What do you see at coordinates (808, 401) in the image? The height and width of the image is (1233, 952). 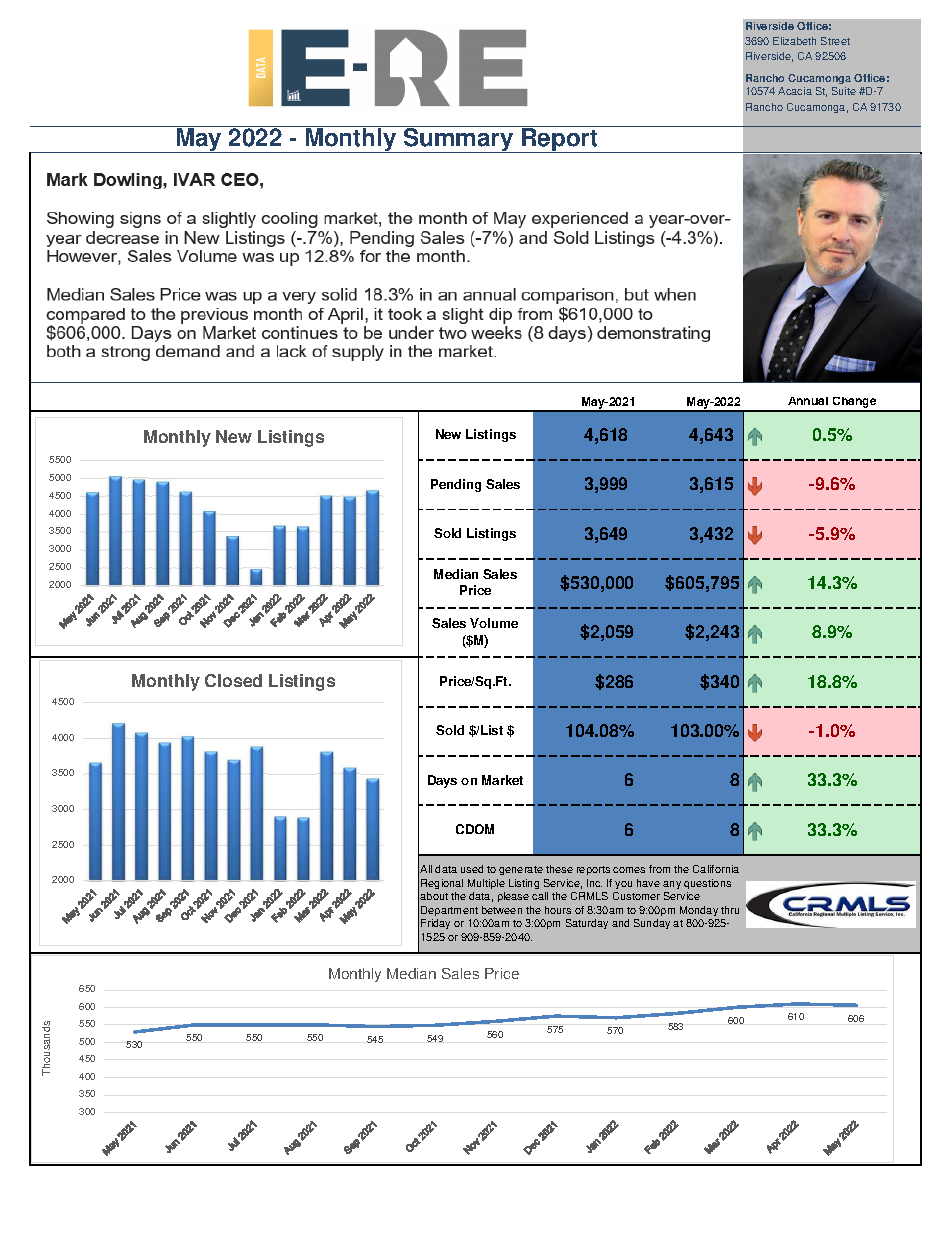 I see `Annual` at bounding box center [808, 401].
